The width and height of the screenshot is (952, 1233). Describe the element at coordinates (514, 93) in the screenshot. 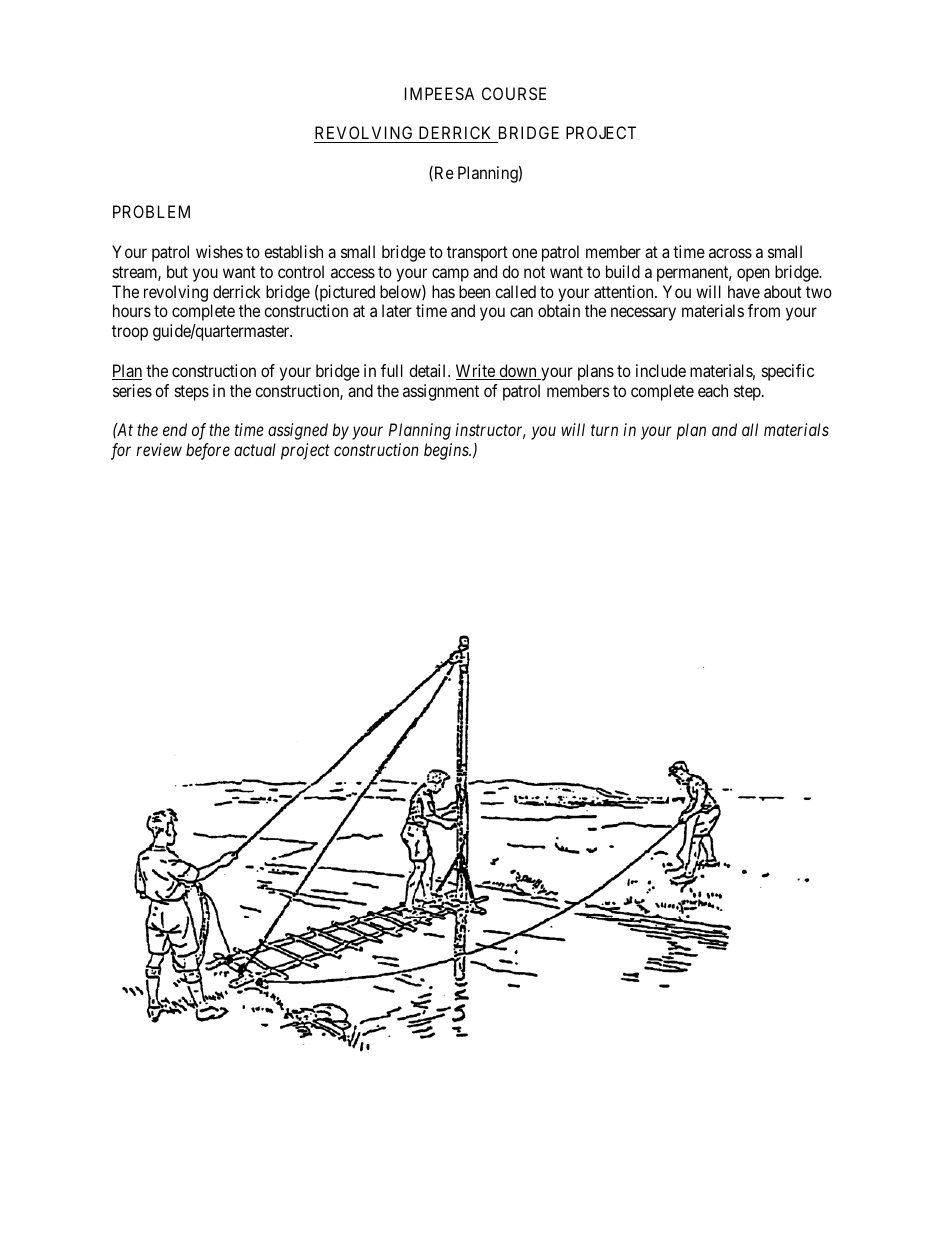

I see `COURSE` at that location.
